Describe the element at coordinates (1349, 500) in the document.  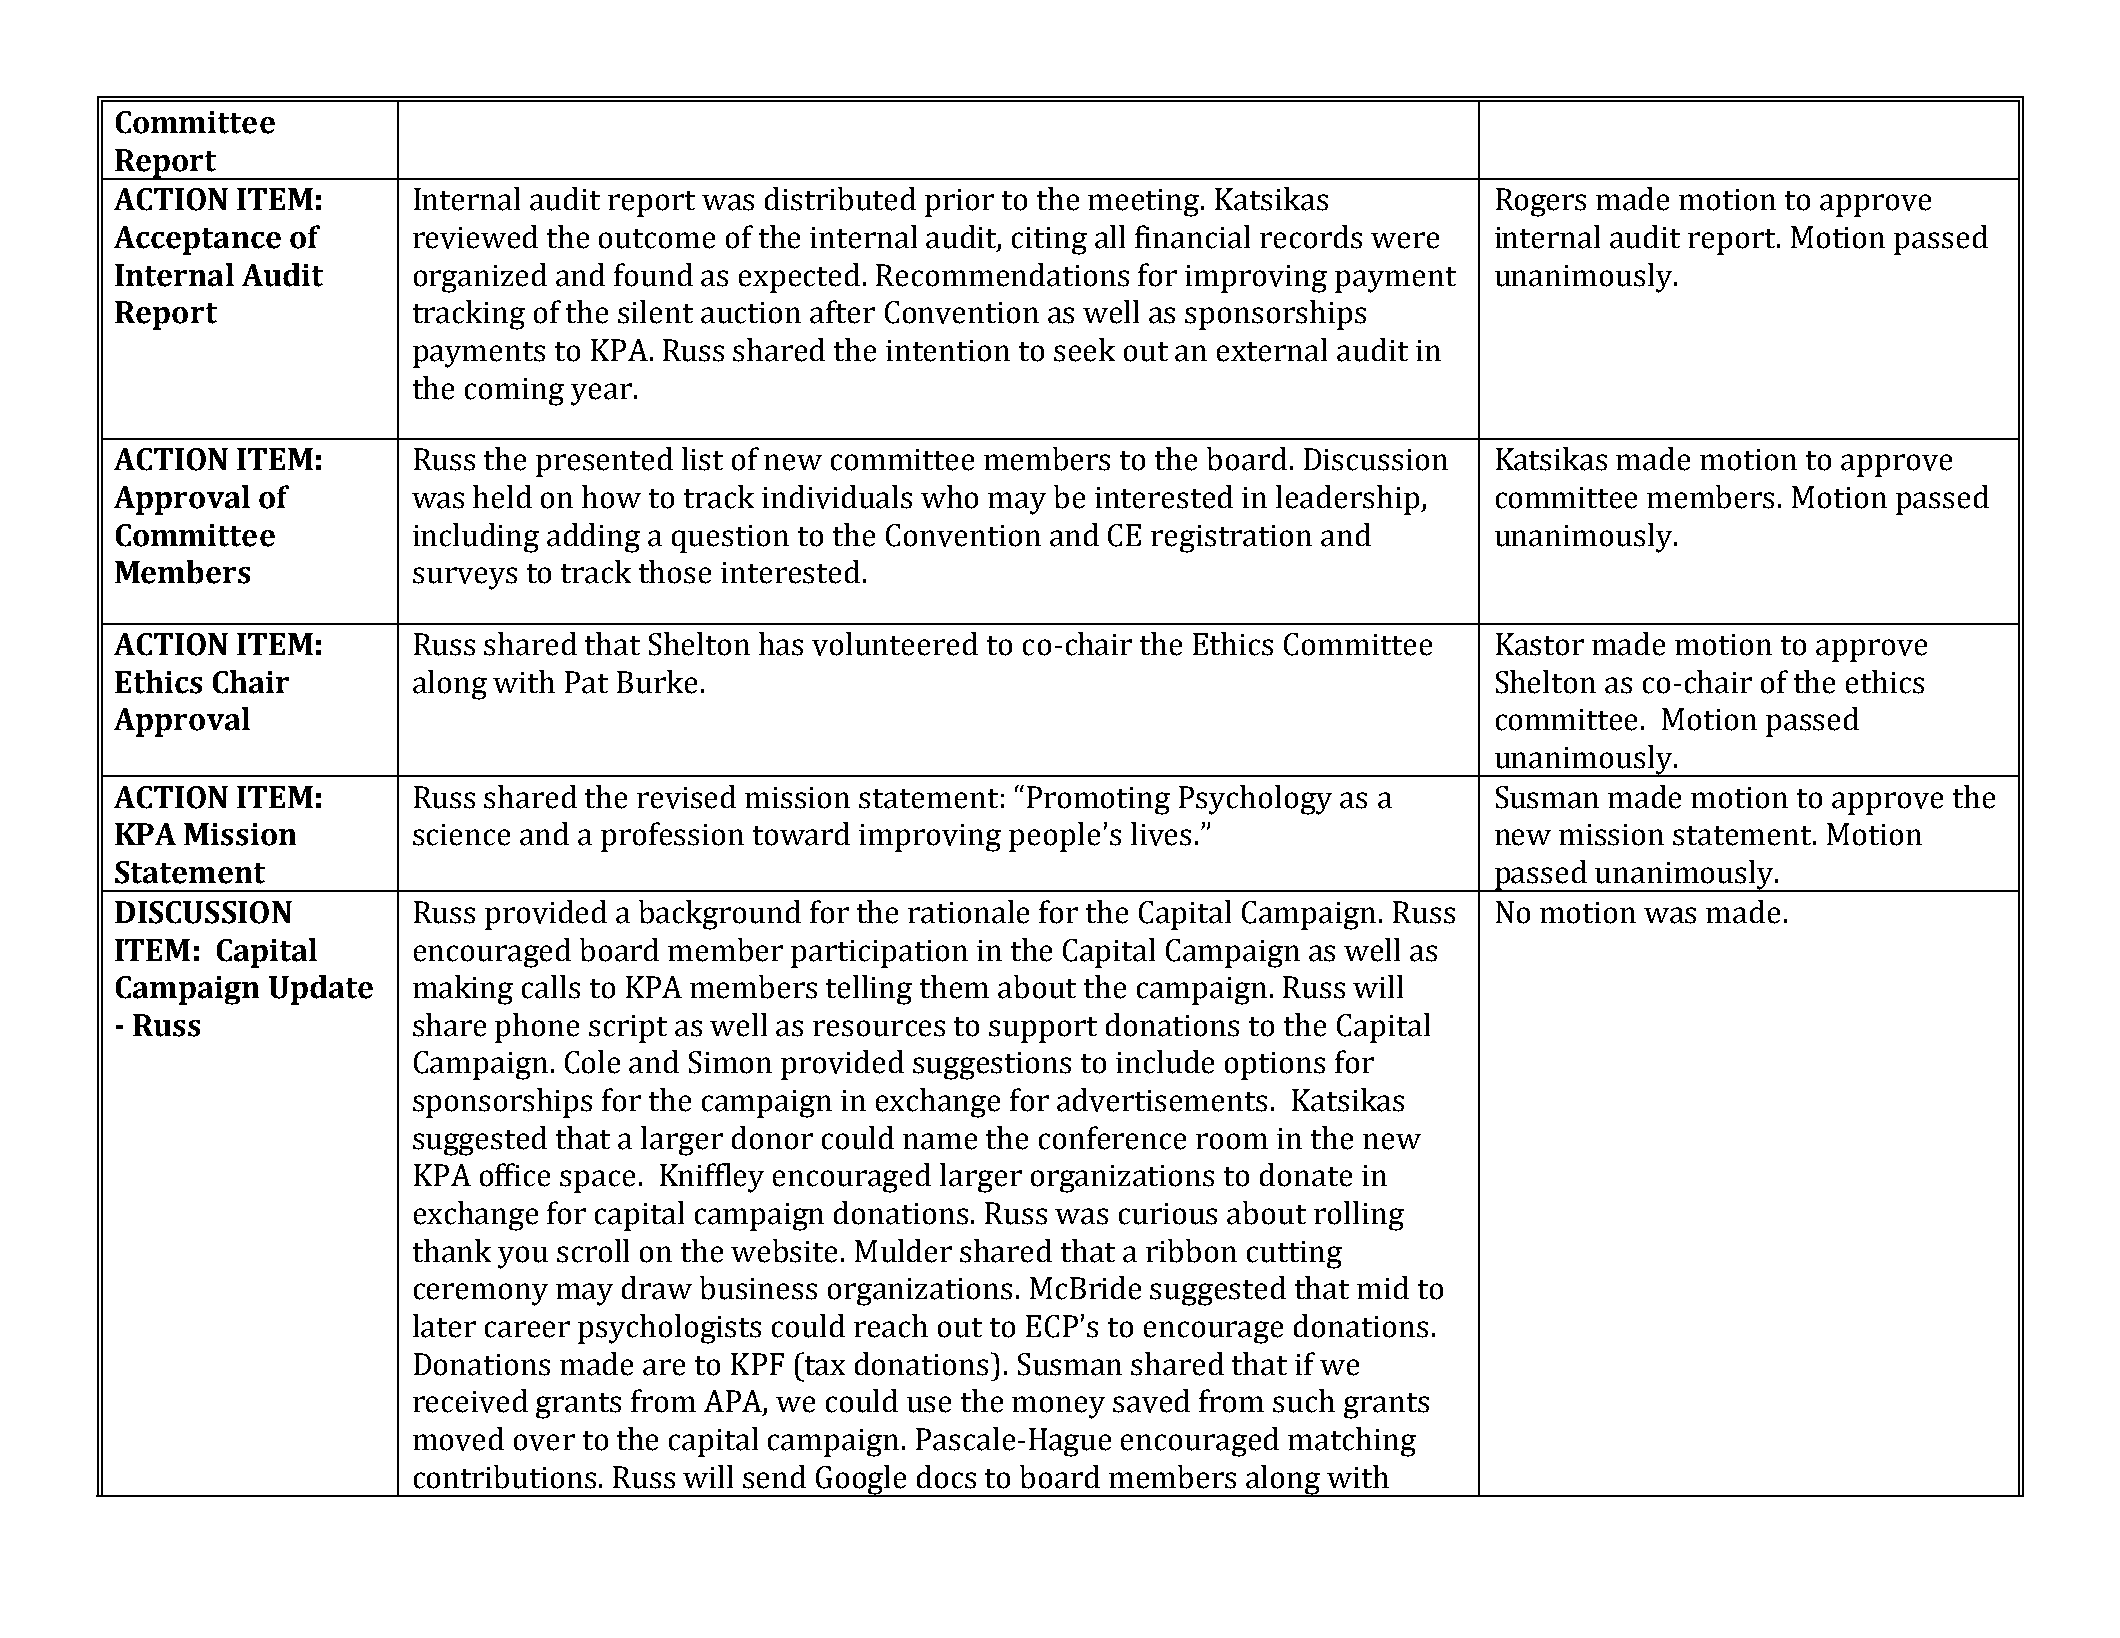
I see `leadership` at that location.
